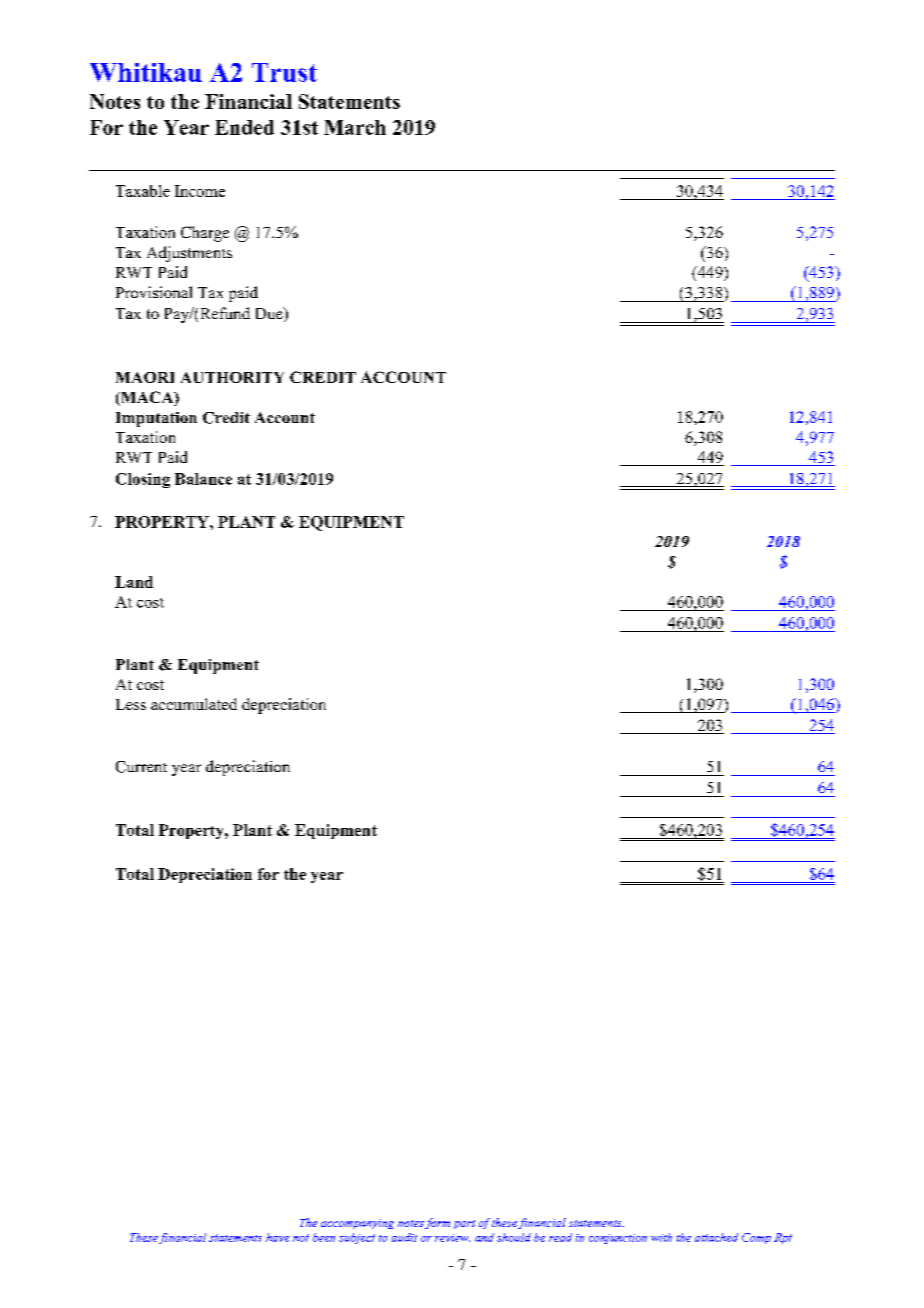  I want to click on Current, so click(141, 767).
